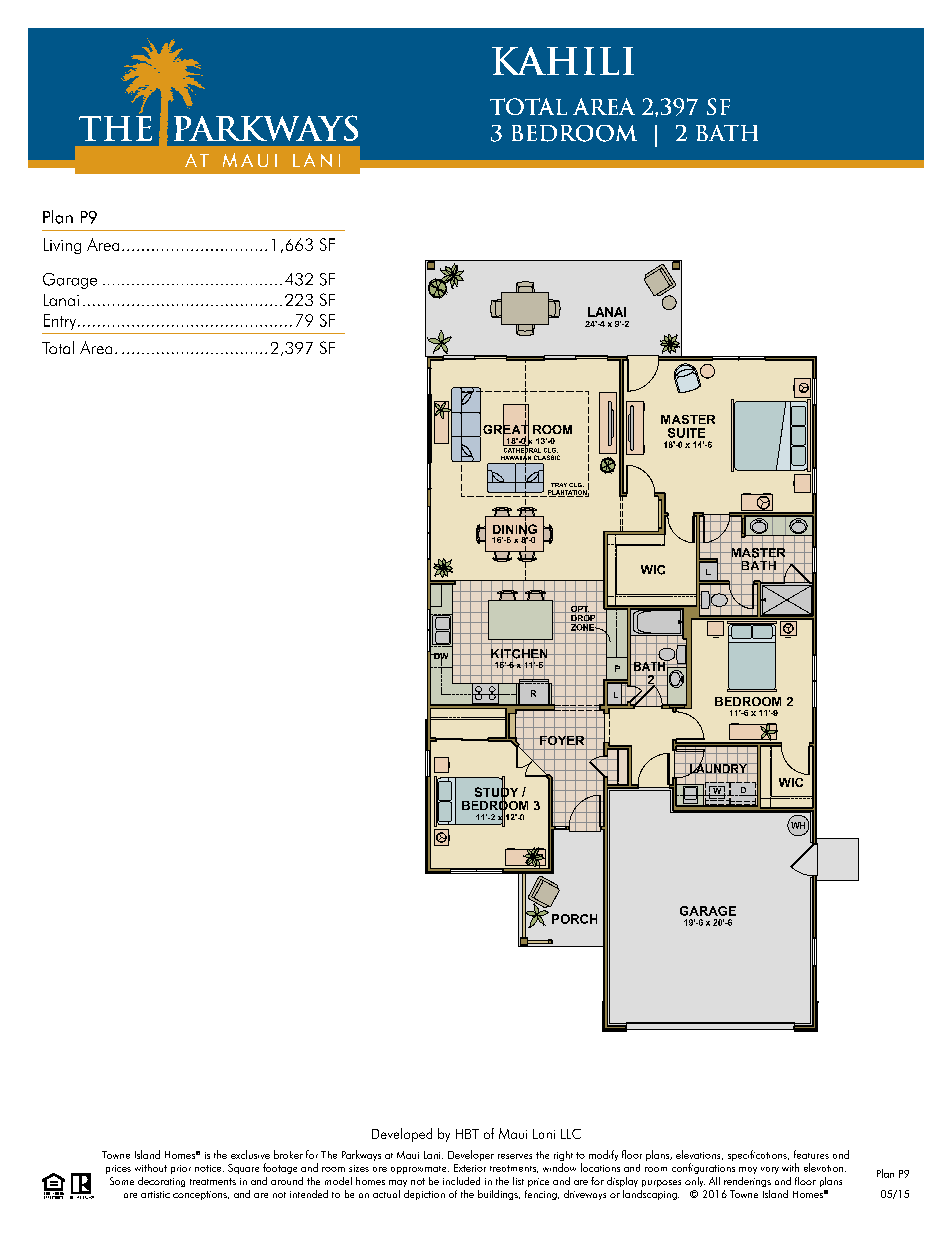 Image resolution: width=952 pixels, height=1233 pixels. I want to click on Developer, so click(471, 1155).
